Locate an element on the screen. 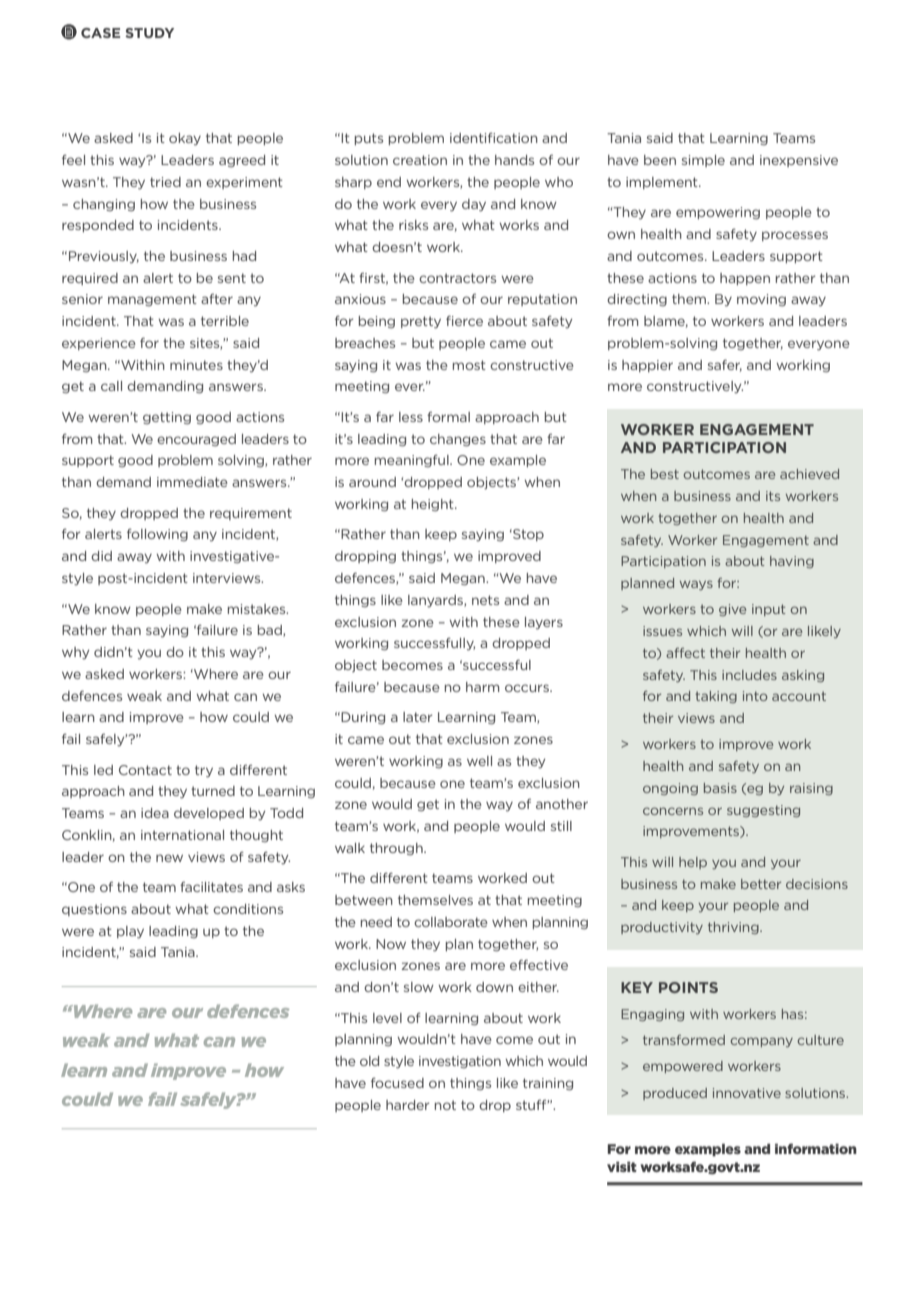 The height and width of the screenshot is (1308, 924). fierce is located at coordinates (464, 321).
